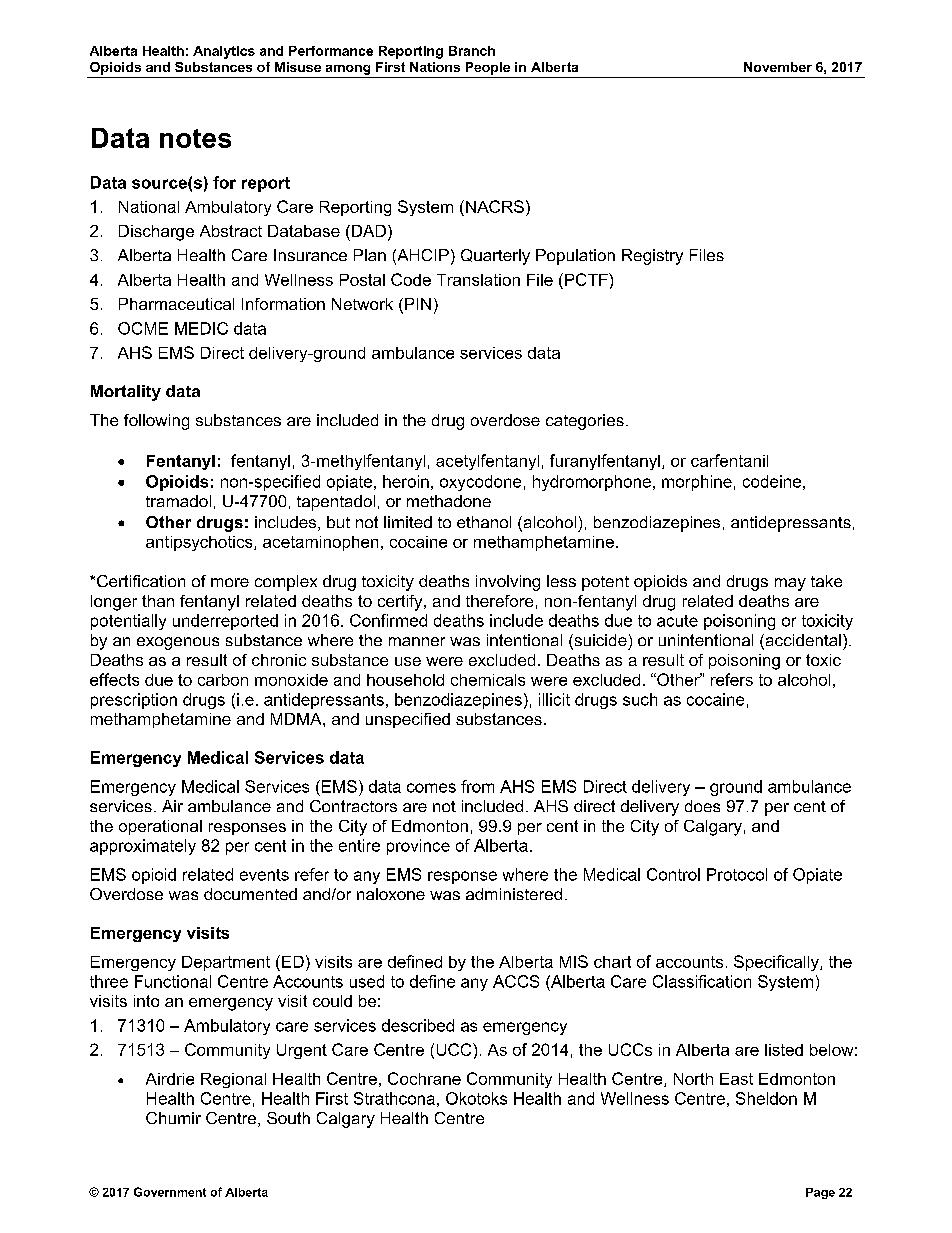 Image resolution: width=952 pixels, height=1233 pixels. I want to click on Sheldon, so click(766, 1098).
